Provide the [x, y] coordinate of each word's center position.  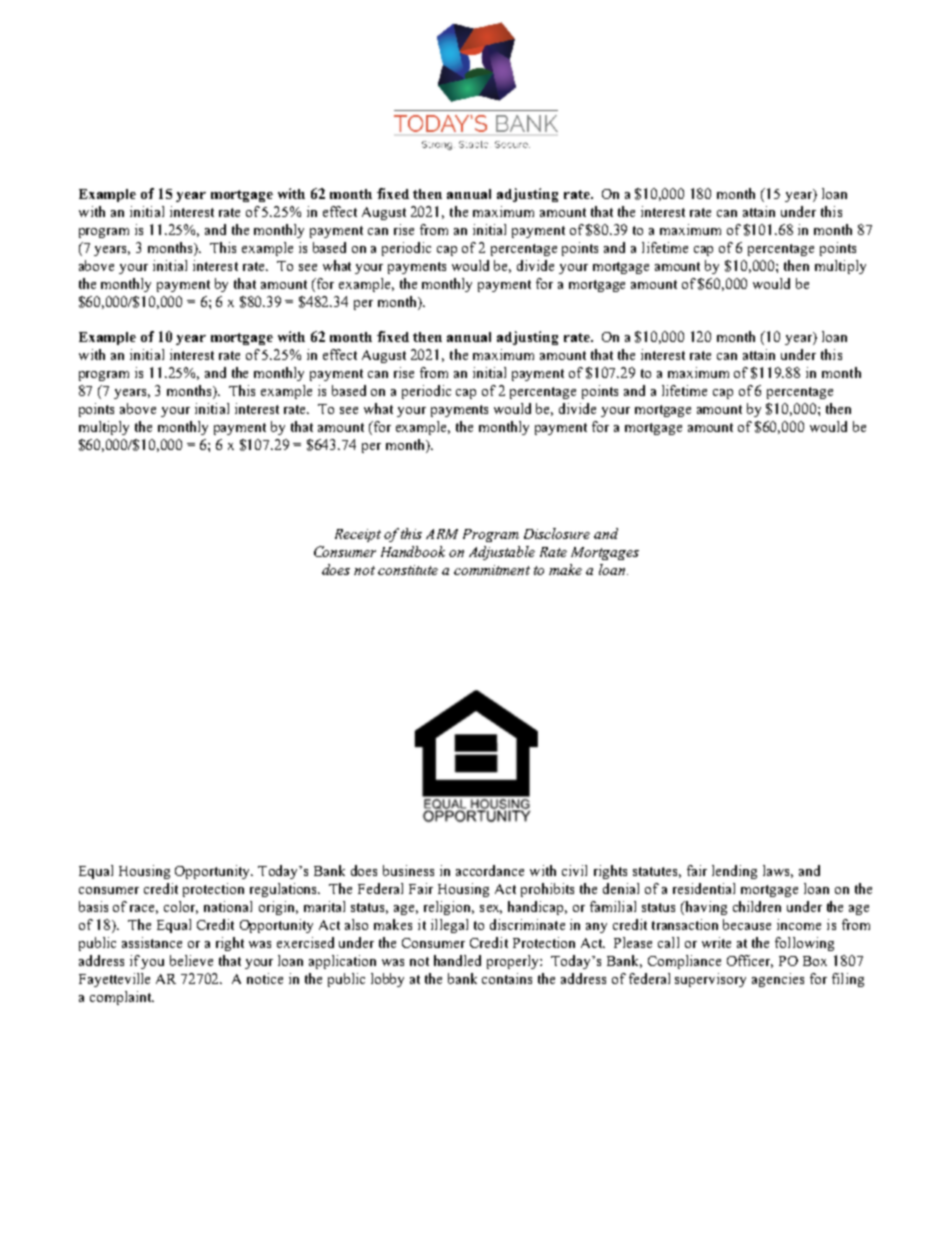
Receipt [358, 535]
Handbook [413, 551]
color [181, 907]
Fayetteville [114, 980]
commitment [492, 570]
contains [507, 978]
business [408, 870]
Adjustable [502, 553]
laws [778, 871]
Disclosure [557, 533]
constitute [408, 570]
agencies [778, 980]
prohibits [547, 890]
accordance [490, 870]
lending [734, 872]
